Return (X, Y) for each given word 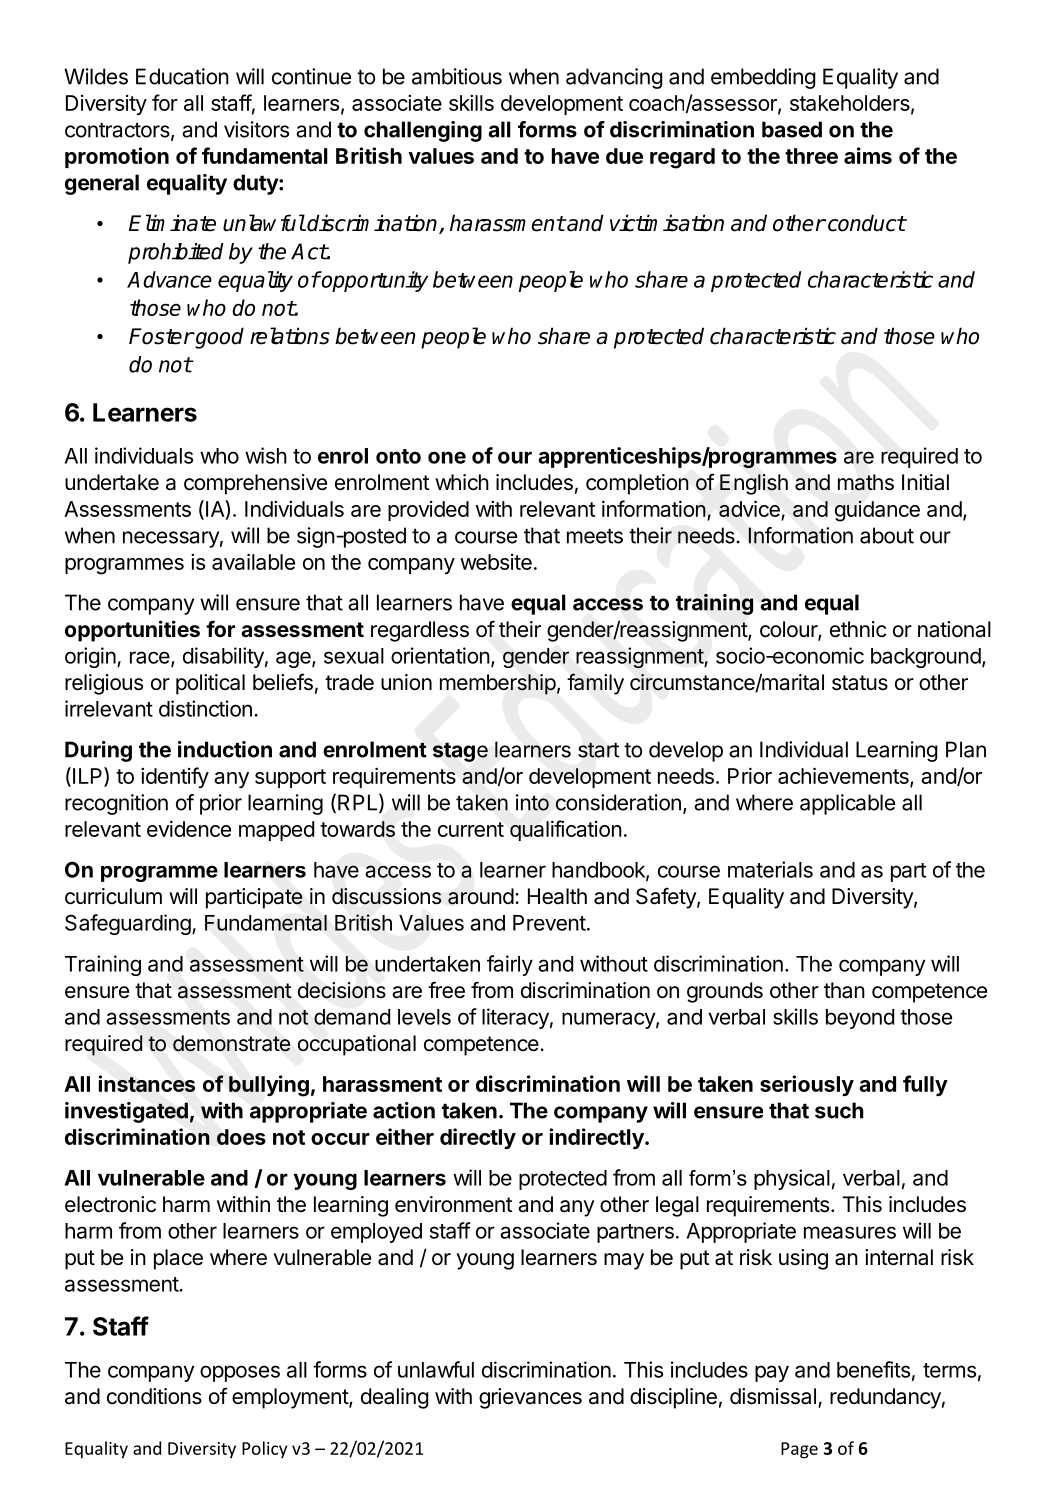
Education (182, 76)
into (532, 802)
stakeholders (851, 104)
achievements (844, 777)
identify (175, 777)
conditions (154, 1396)
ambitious (457, 76)
